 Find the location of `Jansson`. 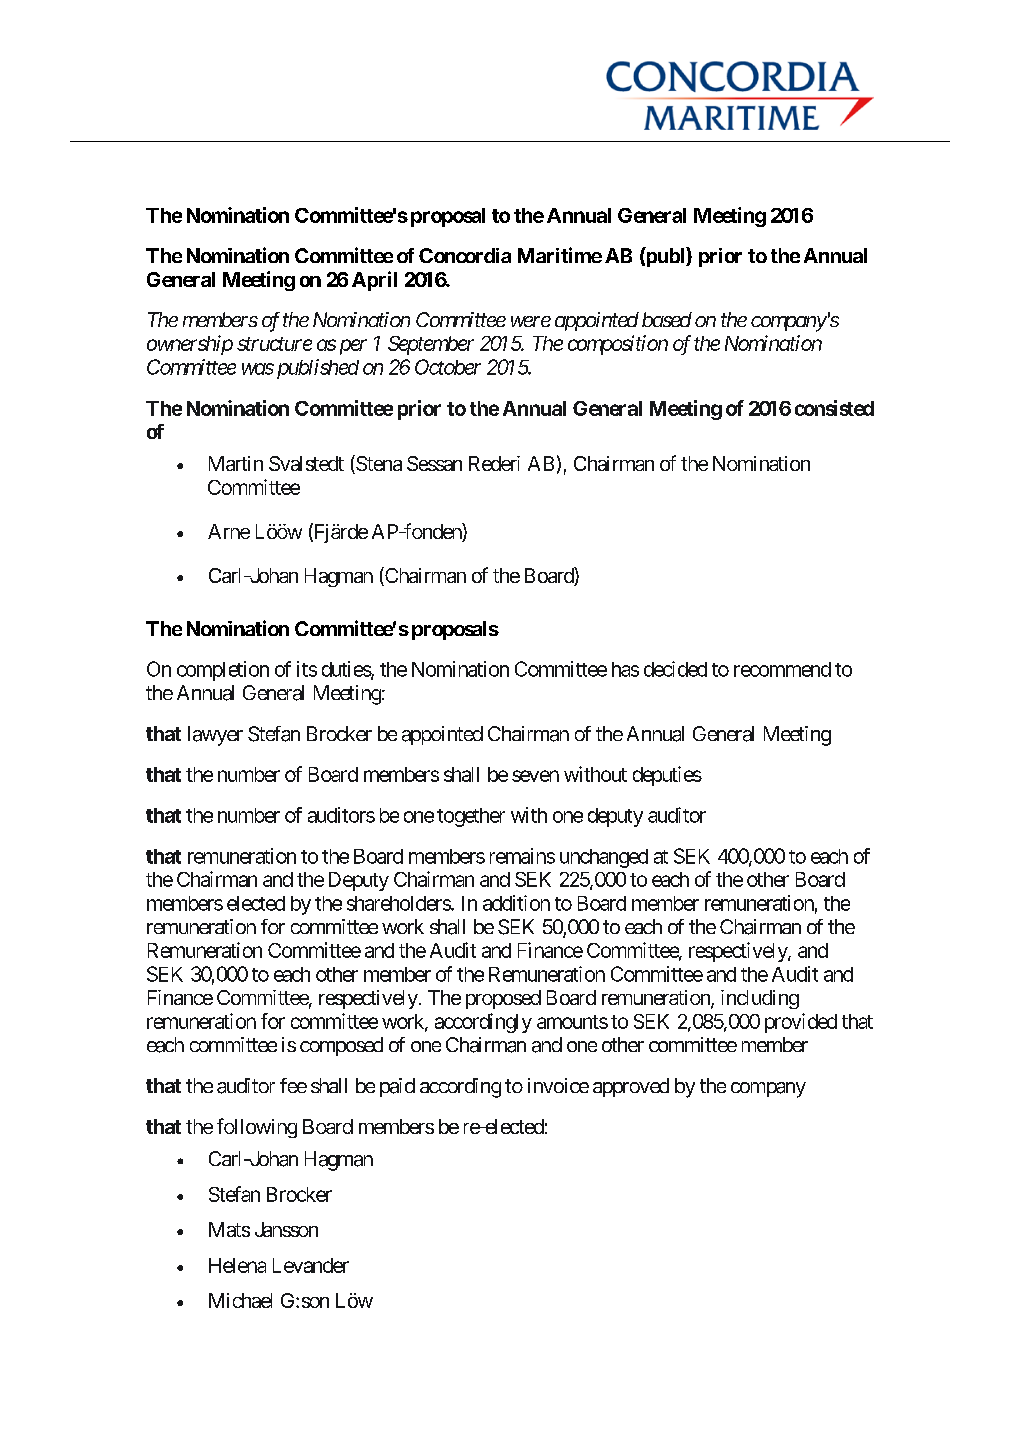

Jansson is located at coordinates (286, 1229).
